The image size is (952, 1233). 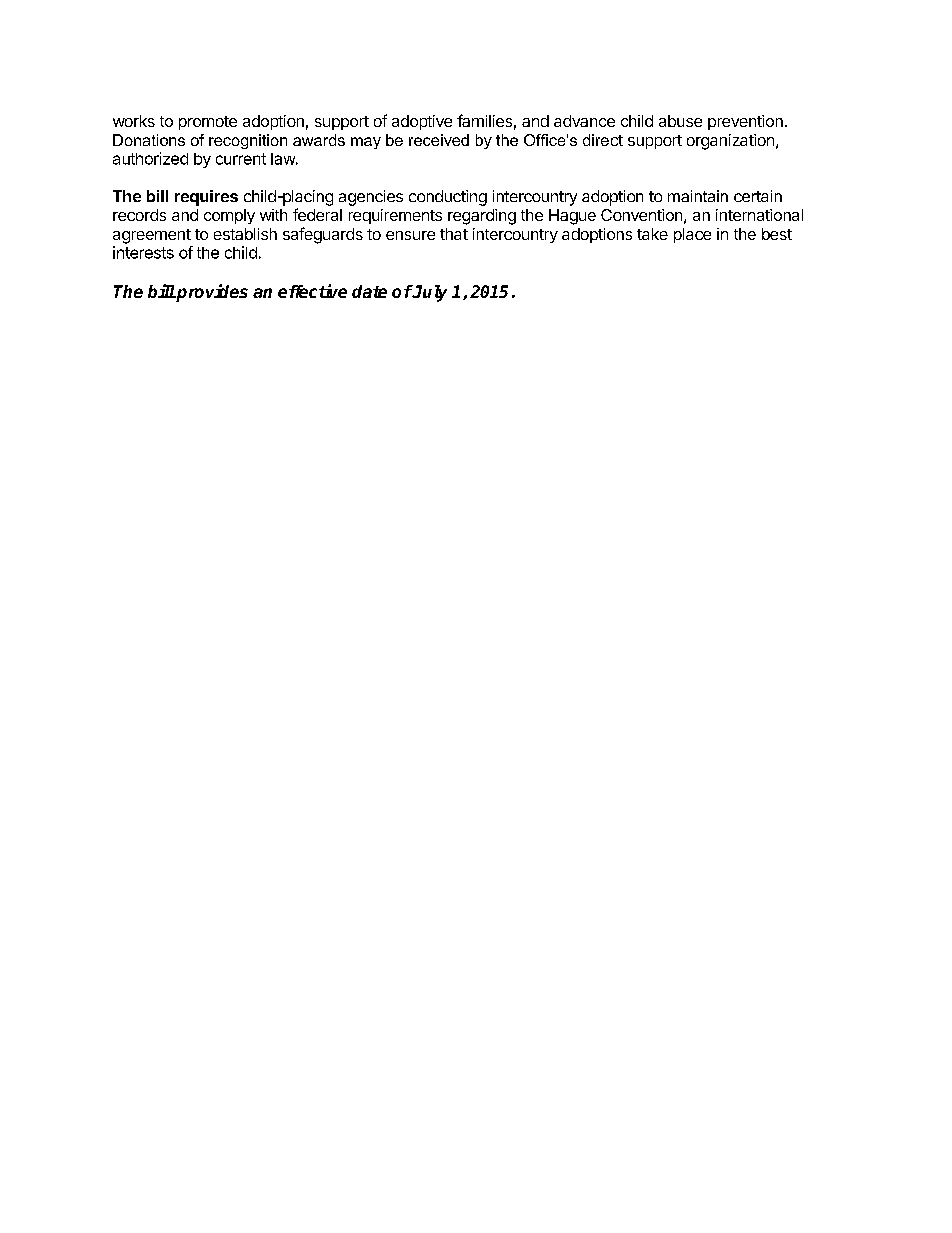 What do you see at coordinates (692, 235) in the image?
I see `place` at bounding box center [692, 235].
